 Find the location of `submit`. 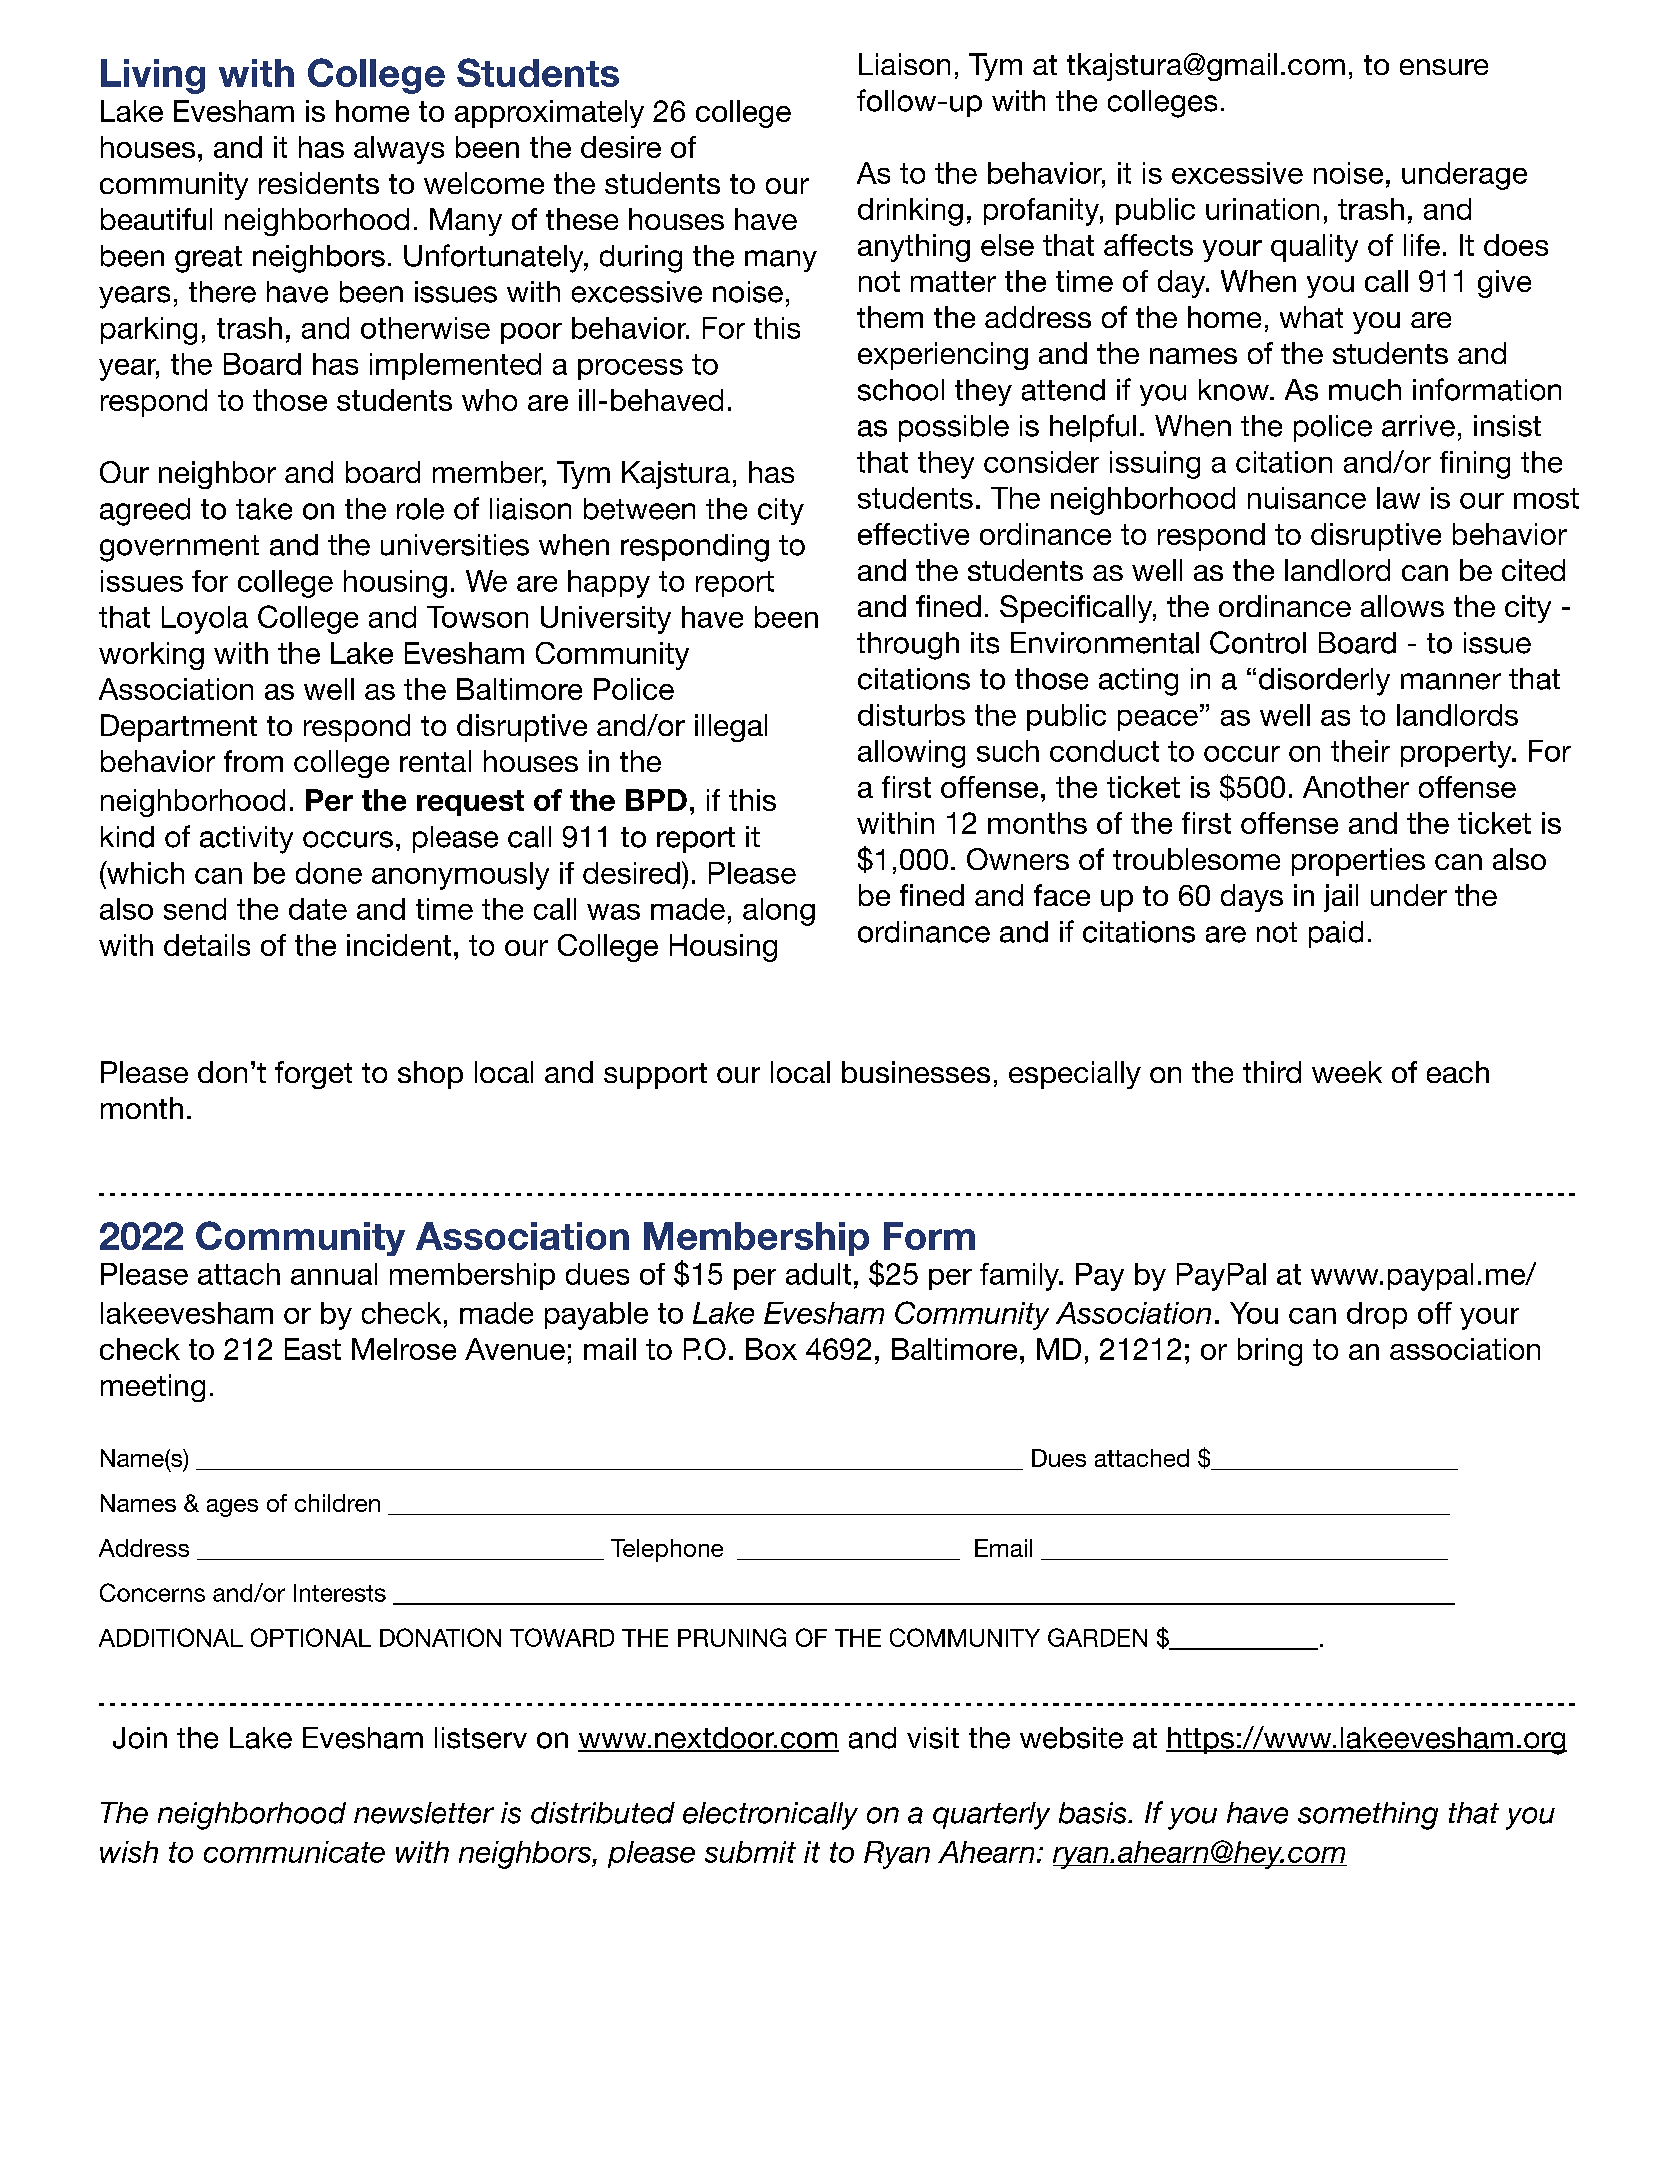

submit is located at coordinates (750, 1852).
